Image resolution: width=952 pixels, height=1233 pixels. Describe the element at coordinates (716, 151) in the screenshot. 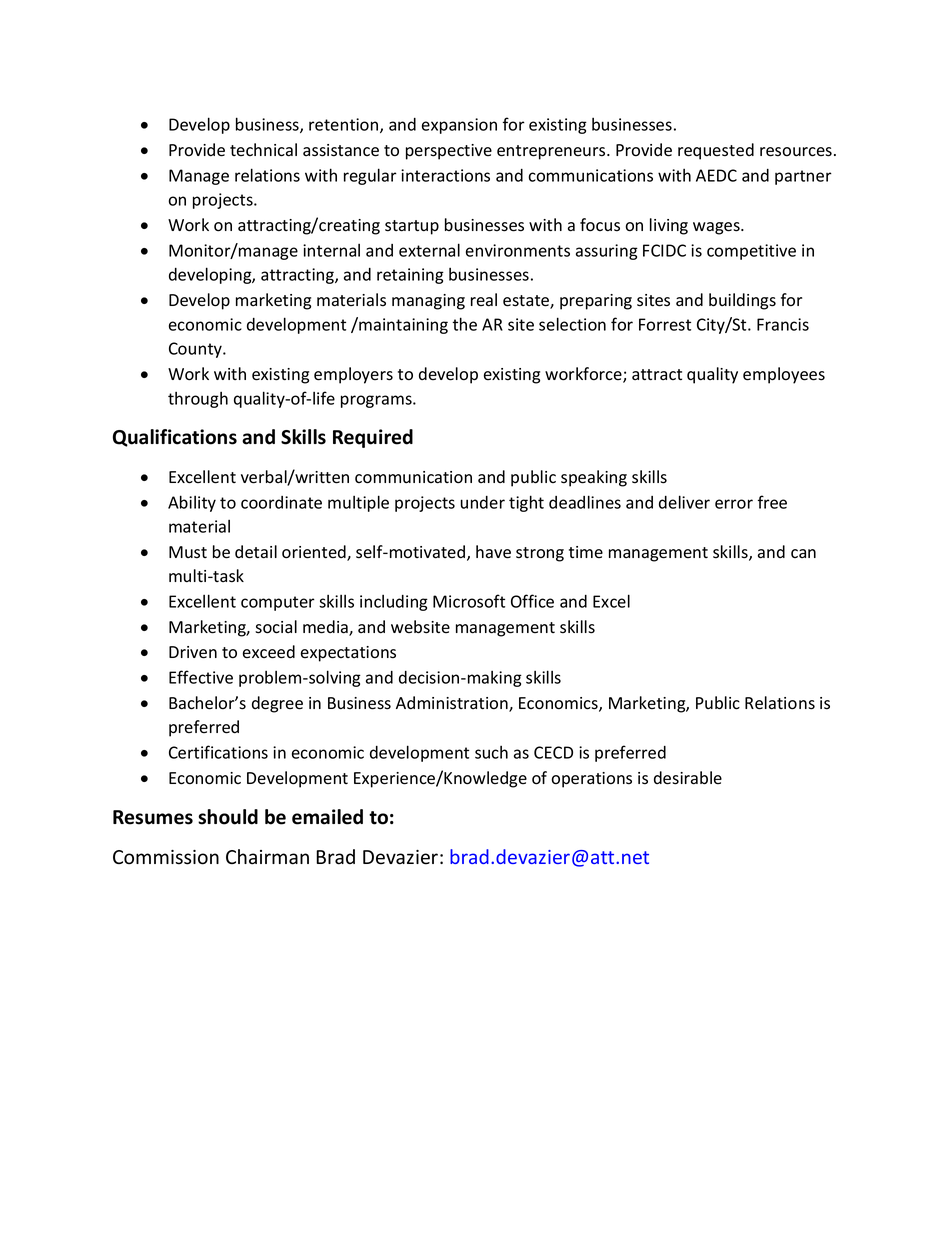

I see `requested` at that location.
